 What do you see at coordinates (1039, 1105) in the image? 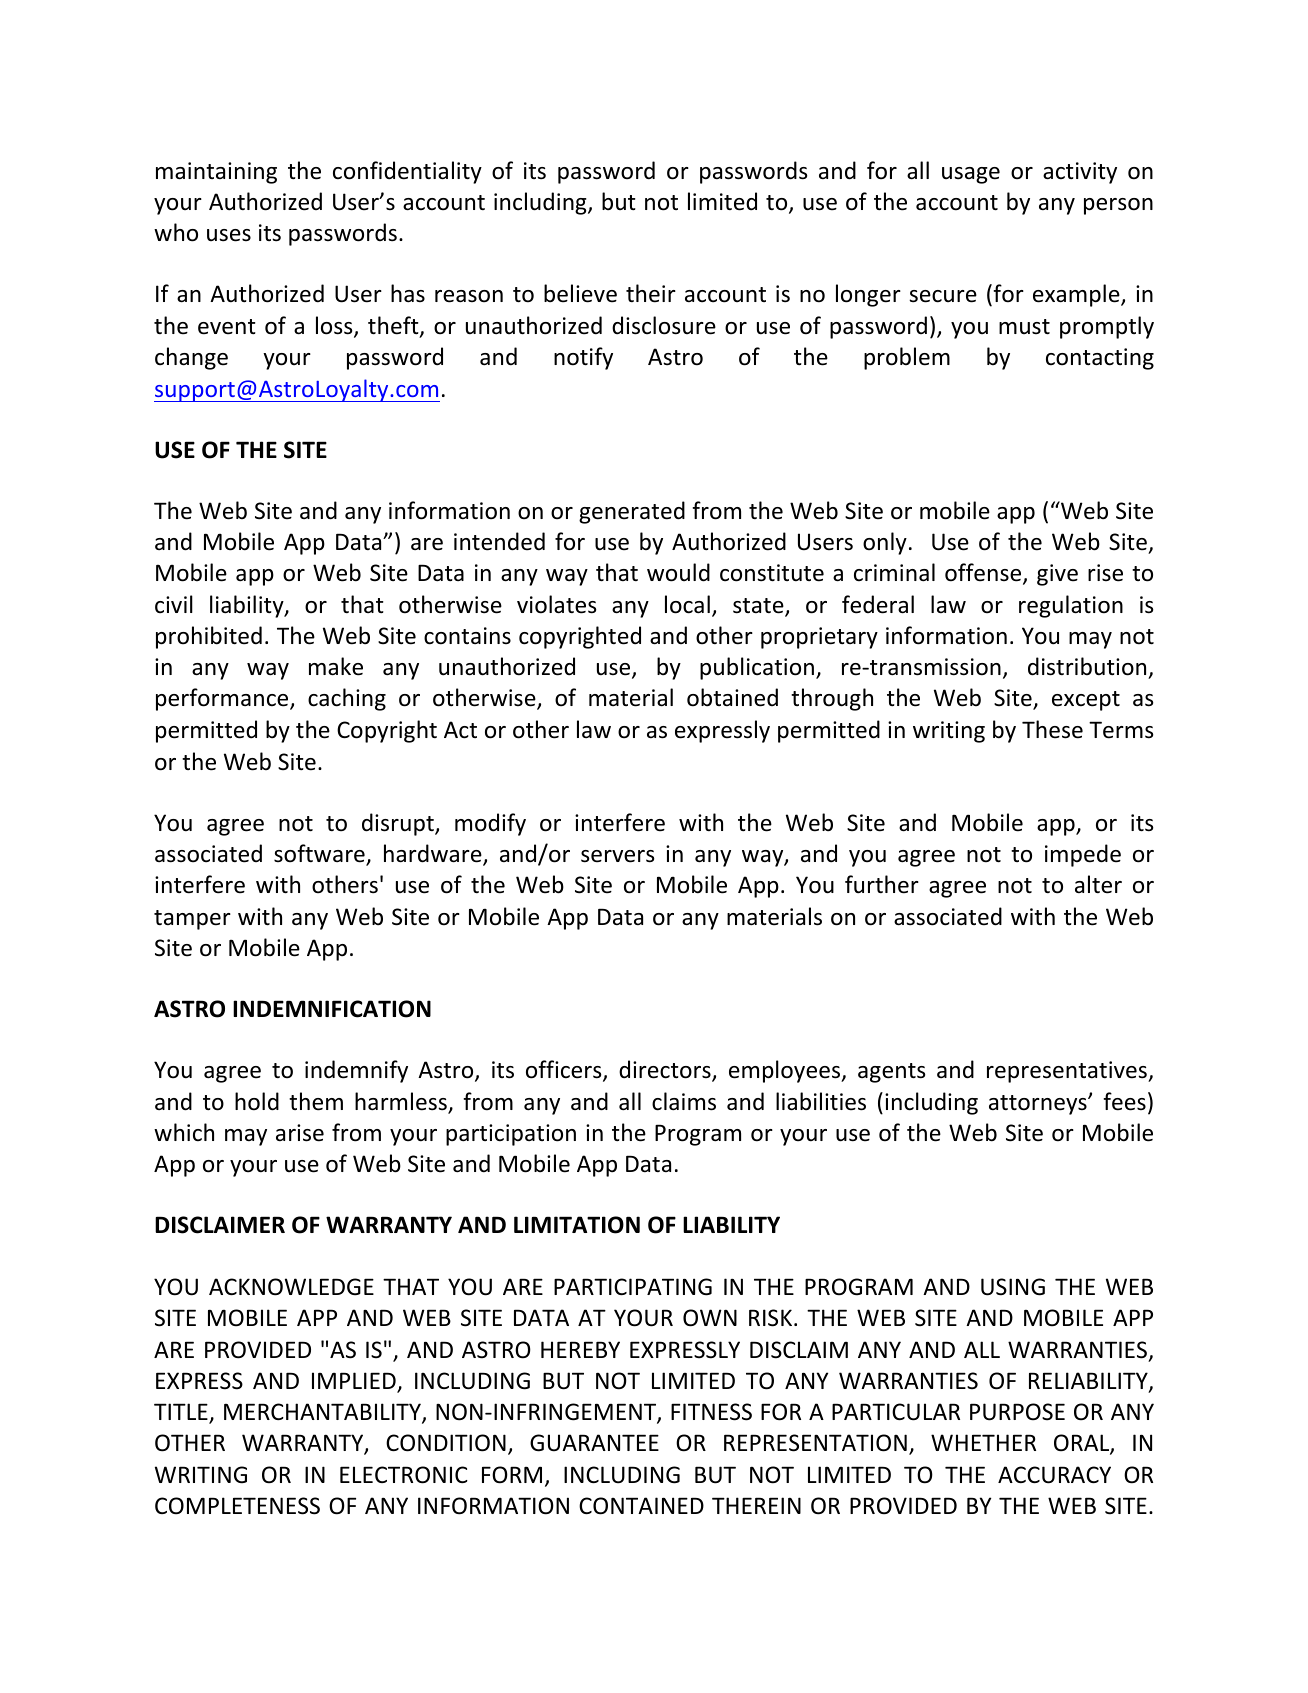
I see `attorneys` at bounding box center [1039, 1105].
